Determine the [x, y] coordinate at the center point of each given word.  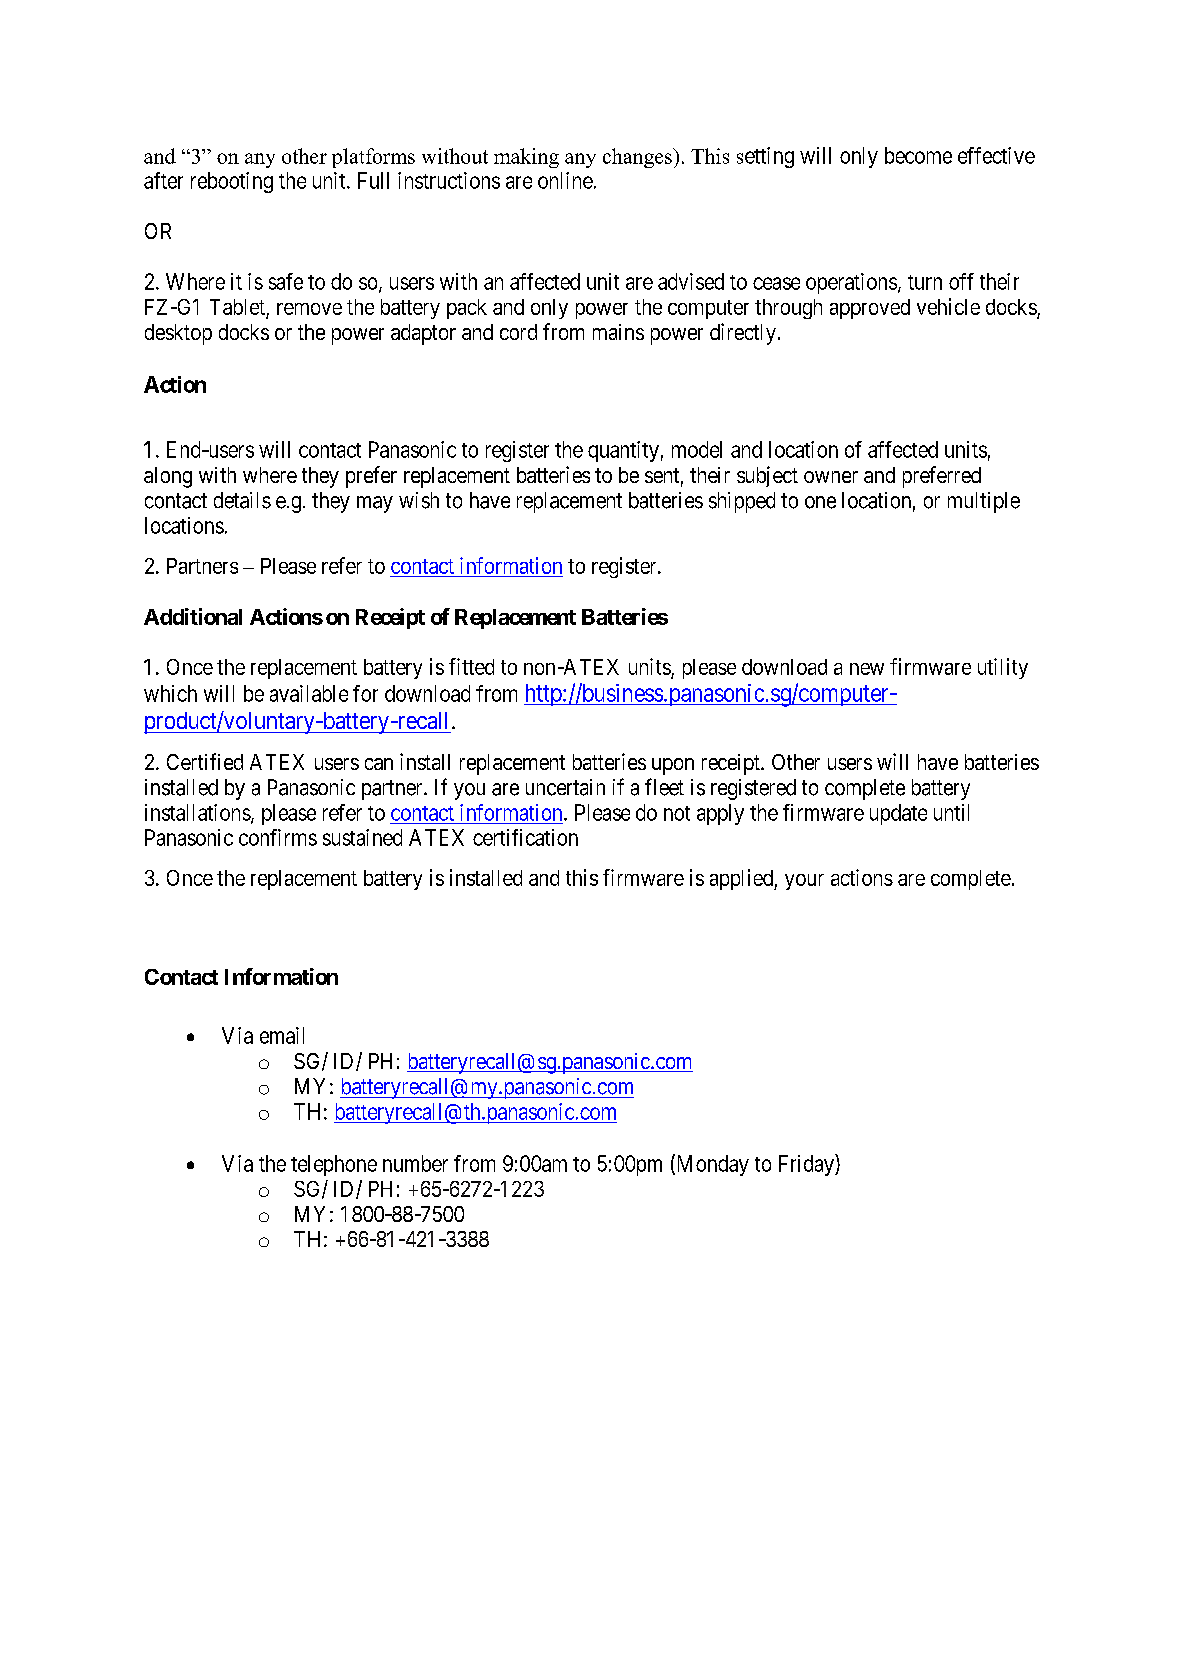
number [415, 1163]
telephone [334, 1165]
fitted [471, 666]
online [565, 180]
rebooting [232, 182]
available [309, 693]
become [918, 155]
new [867, 669]
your [804, 882]
